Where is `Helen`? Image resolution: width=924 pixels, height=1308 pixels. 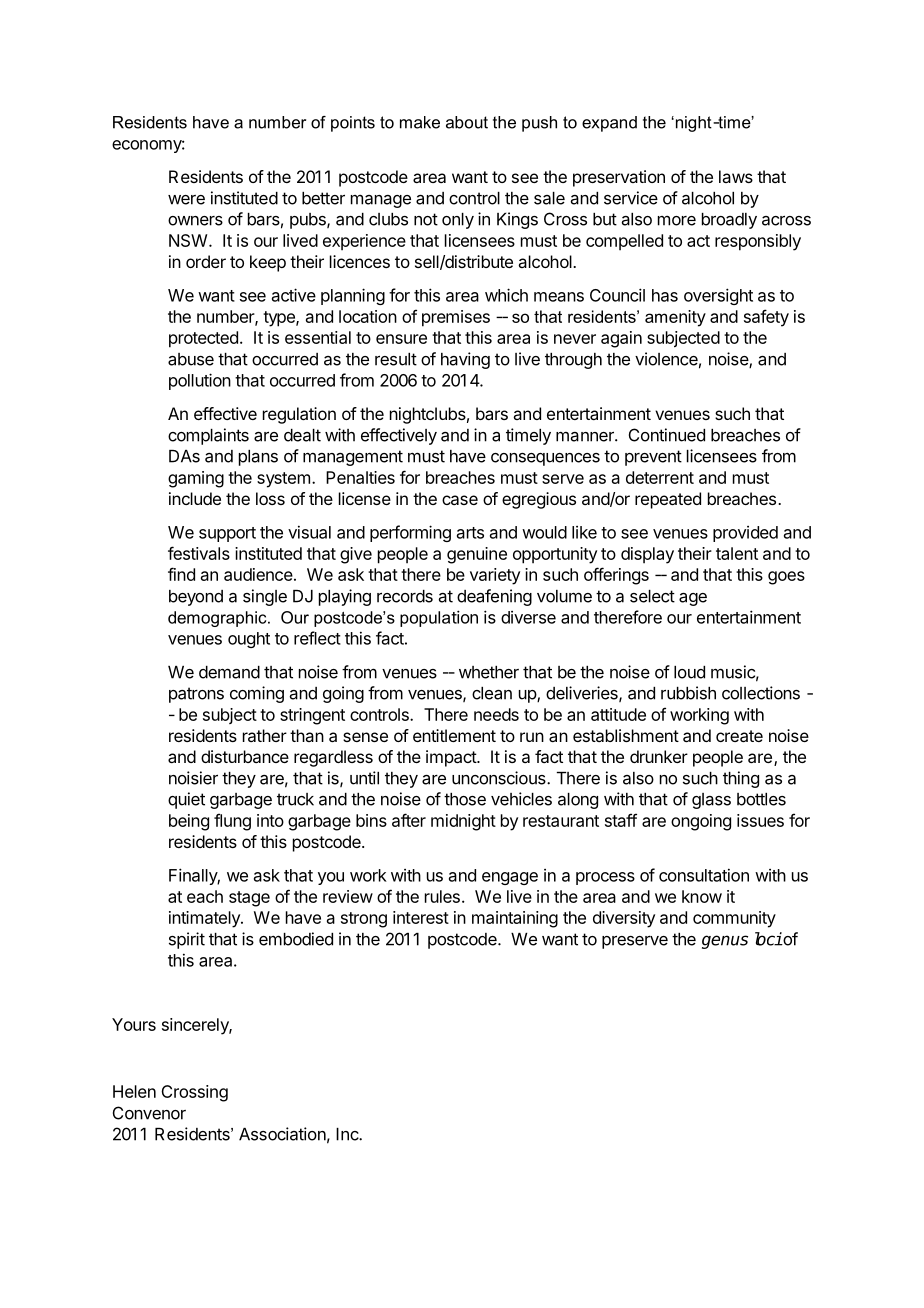 Helen is located at coordinates (134, 1091).
